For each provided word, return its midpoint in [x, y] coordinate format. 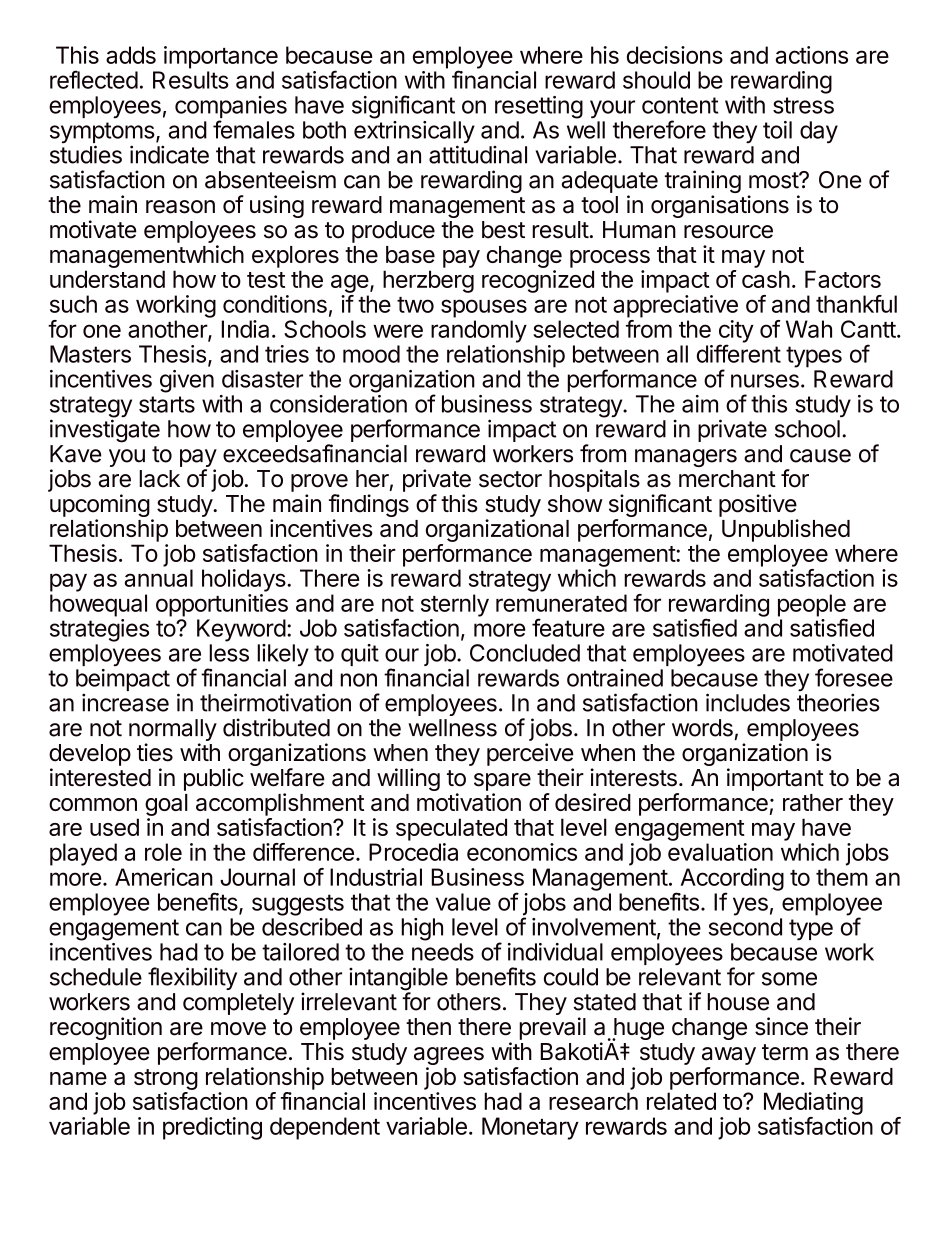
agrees [449, 1057]
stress [803, 105]
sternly [455, 605]
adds [131, 55]
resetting [539, 107]
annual [159, 578]
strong [166, 1079]
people [812, 606]
